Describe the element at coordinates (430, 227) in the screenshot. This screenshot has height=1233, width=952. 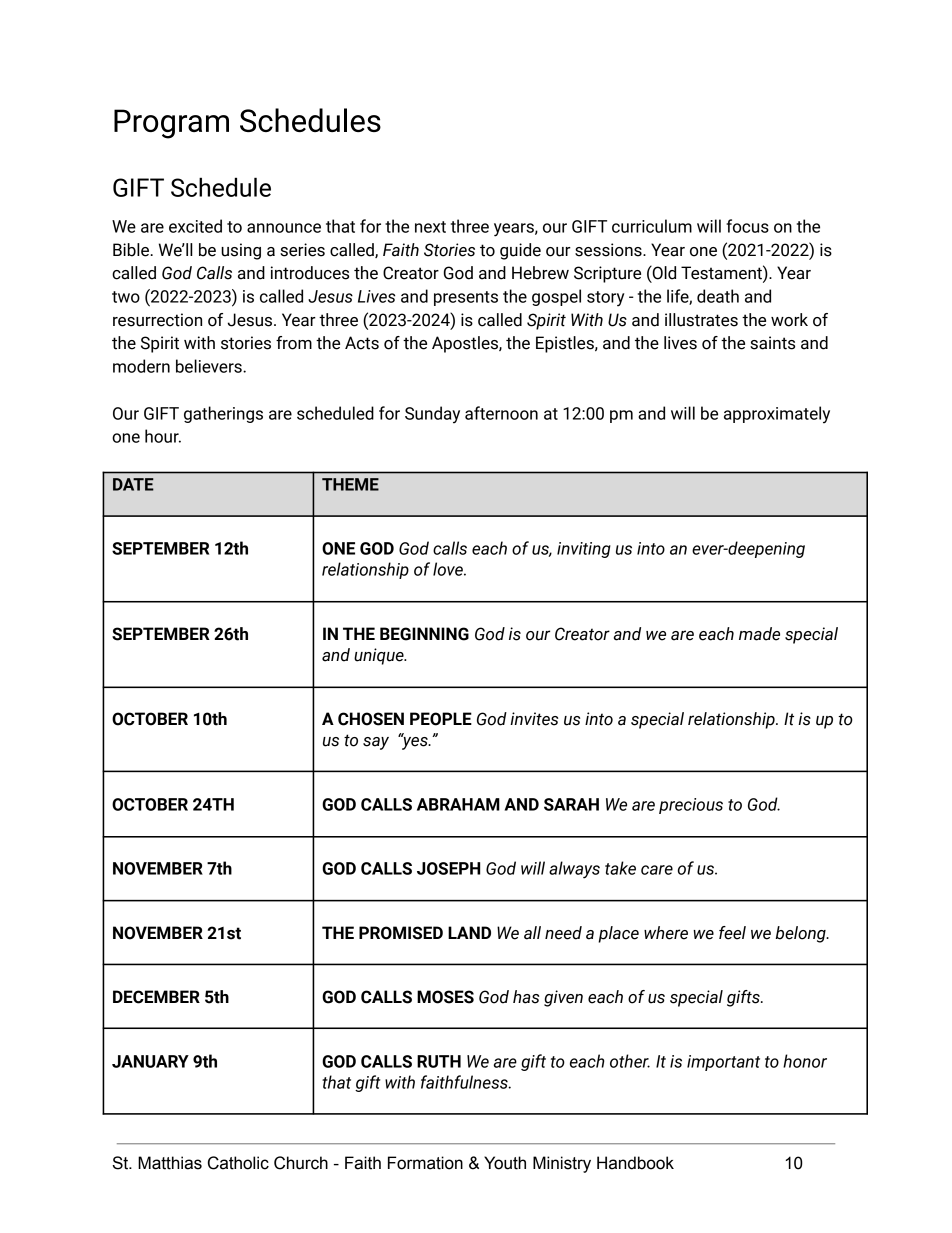
I see `next` at that location.
